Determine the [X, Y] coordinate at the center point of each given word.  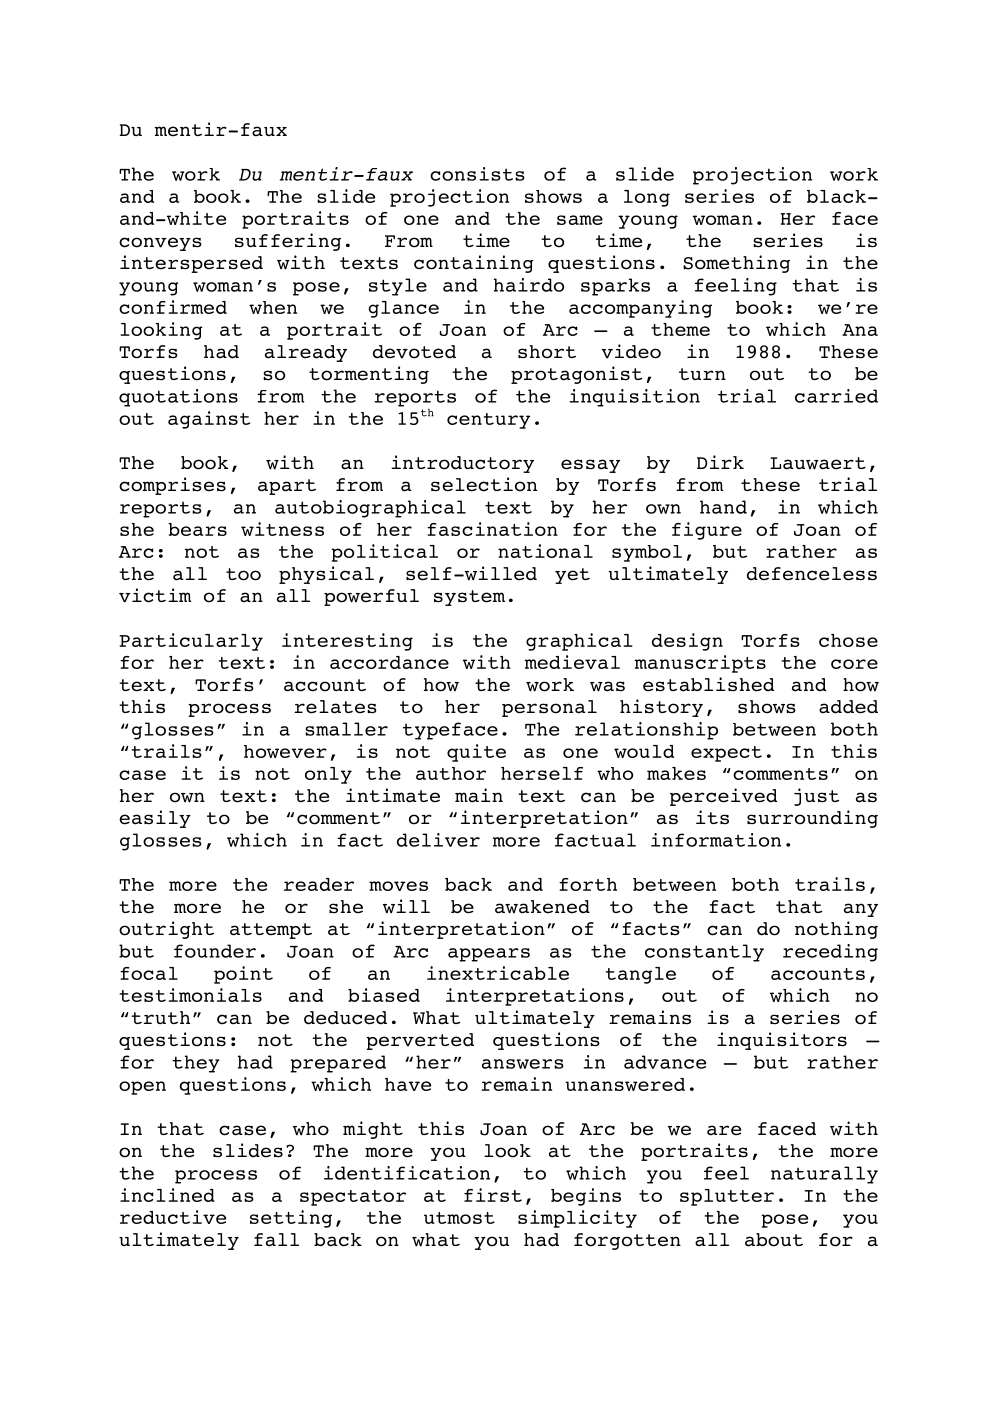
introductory [462, 464]
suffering [288, 242]
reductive [173, 1217]
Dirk [720, 462]
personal [549, 708]
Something [736, 264]
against [209, 420]
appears [489, 955]
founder [215, 951]
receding [830, 953]
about [774, 1240]
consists [477, 174]
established [708, 684]
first [493, 1195]
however [285, 751]
